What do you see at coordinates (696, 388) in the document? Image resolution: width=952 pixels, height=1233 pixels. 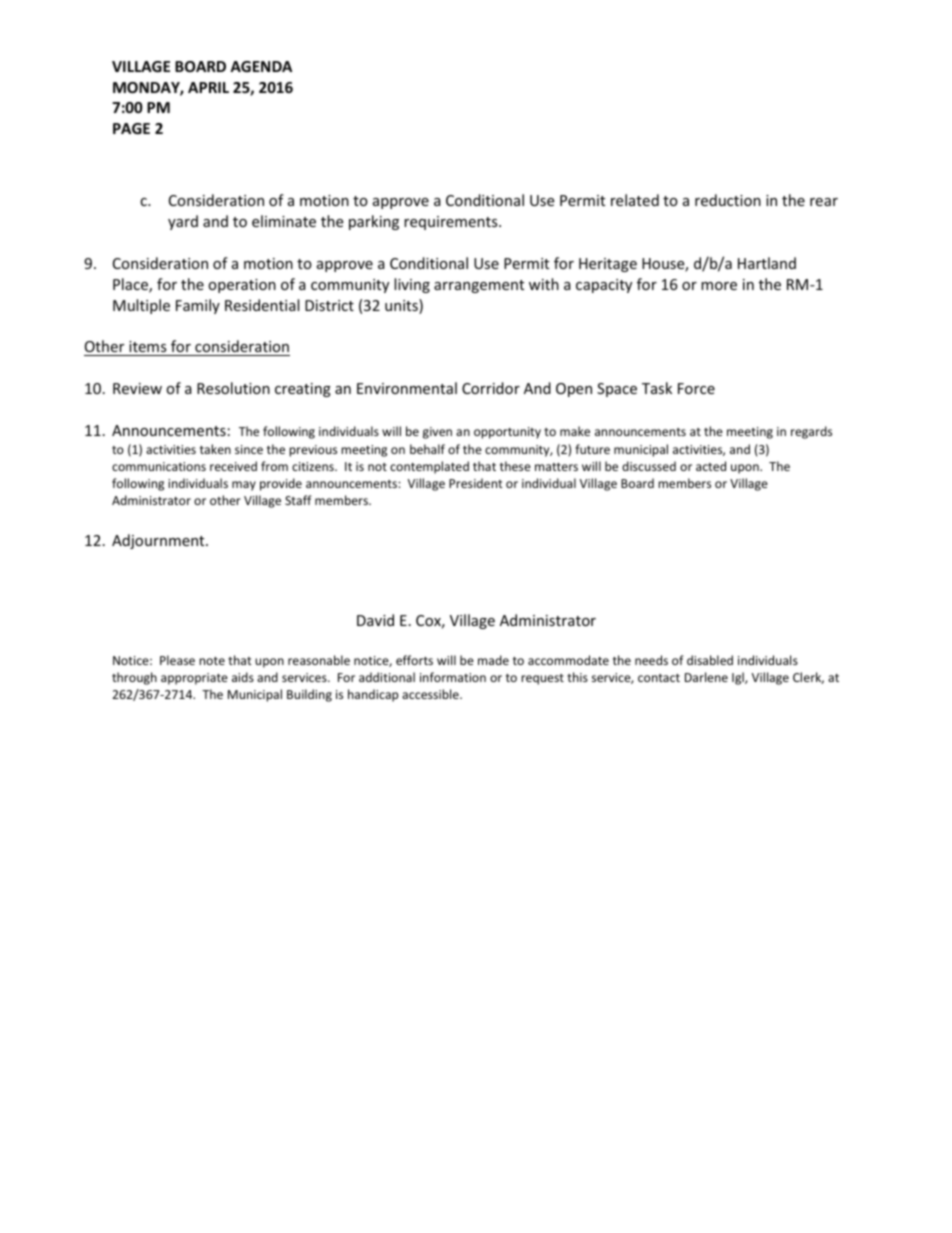 I see `Force` at bounding box center [696, 388].
